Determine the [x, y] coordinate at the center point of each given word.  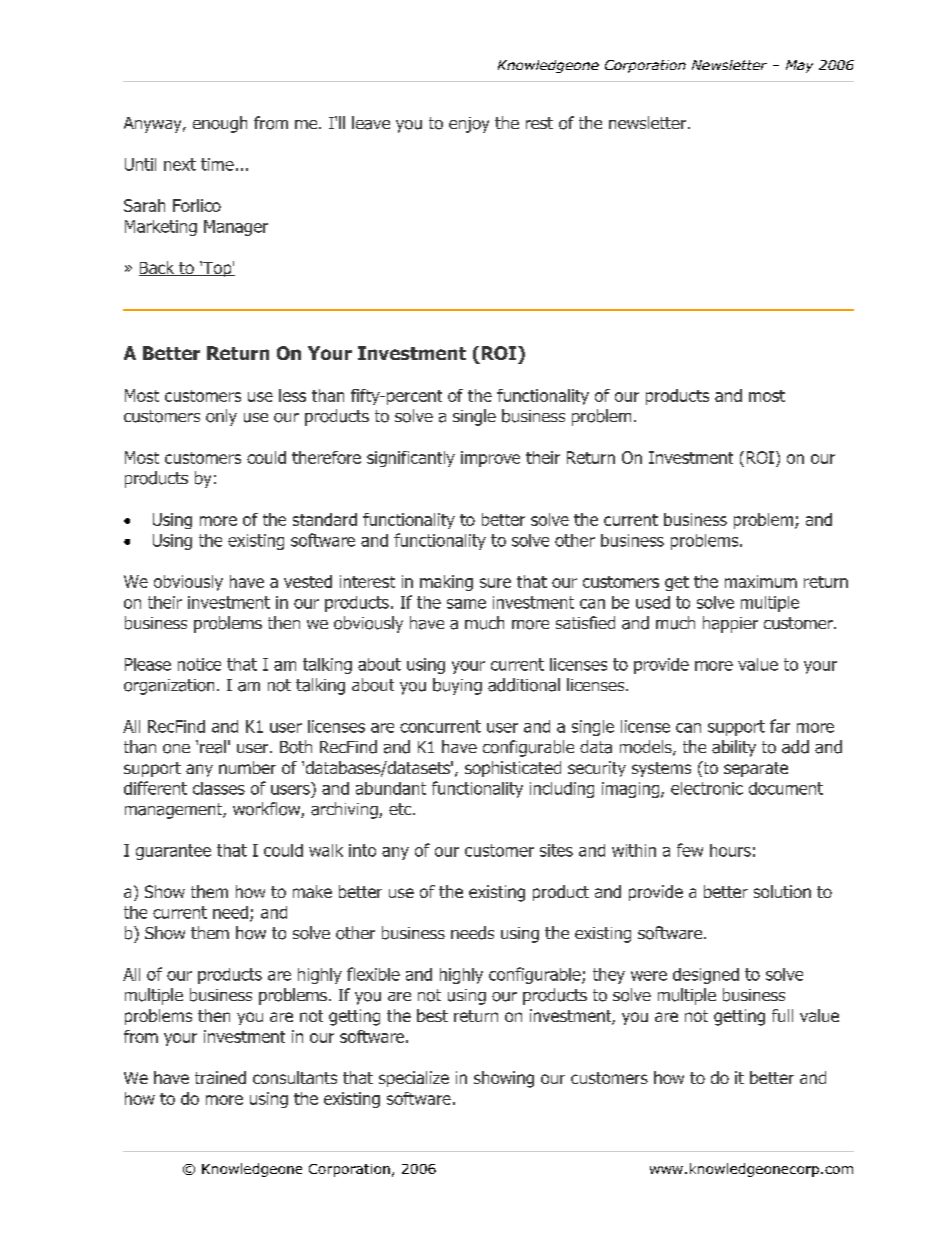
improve [490, 459]
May [799, 66]
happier [730, 624]
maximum [761, 581]
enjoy [469, 125]
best [432, 1015]
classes [219, 788]
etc [401, 809]
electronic [707, 788]
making [446, 583]
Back [158, 268]
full [782, 1015]
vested [308, 581]
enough [220, 124]
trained [220, 1077]
